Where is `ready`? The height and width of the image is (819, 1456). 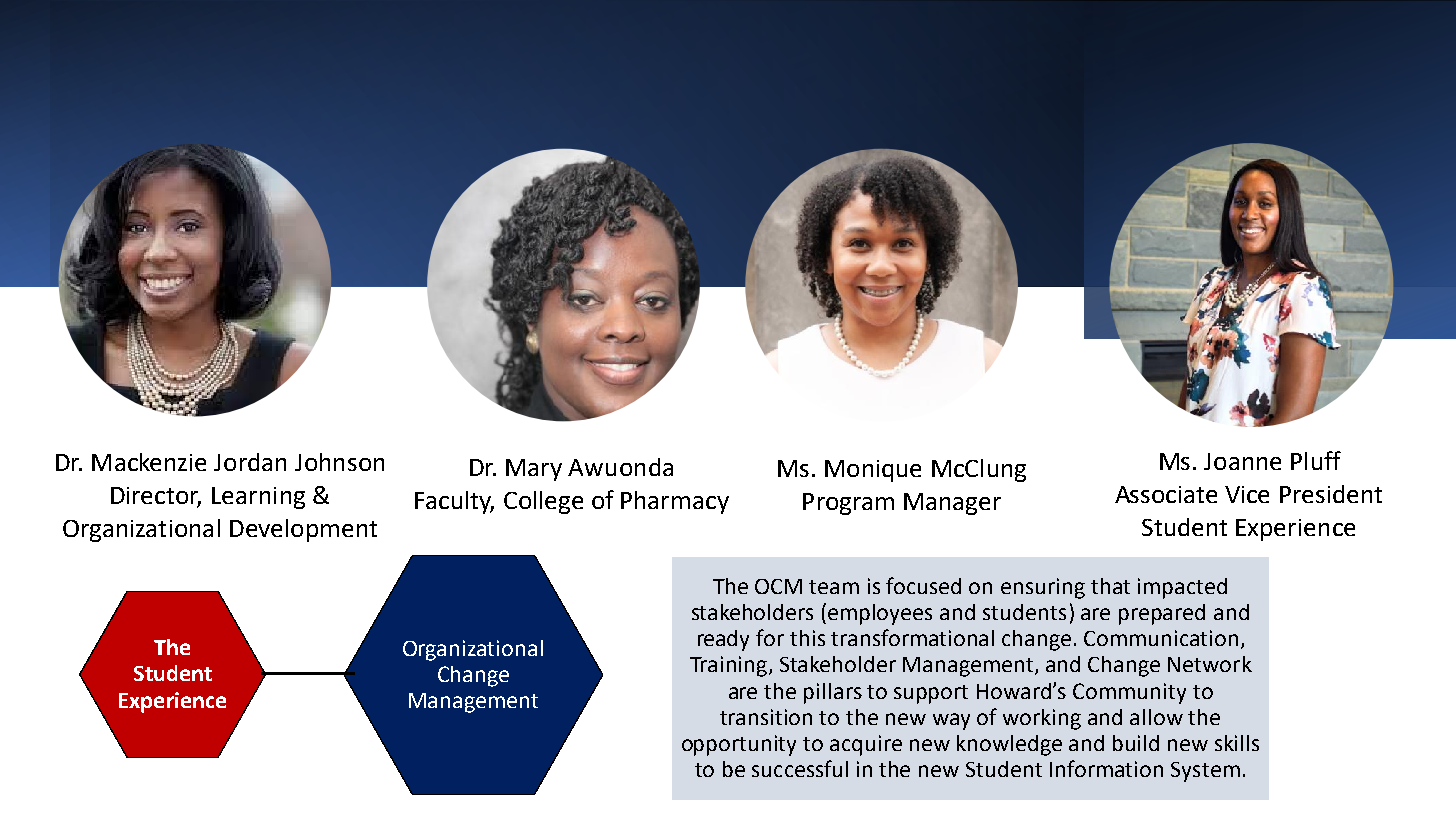
ready is located at coordinates (723, 640).
